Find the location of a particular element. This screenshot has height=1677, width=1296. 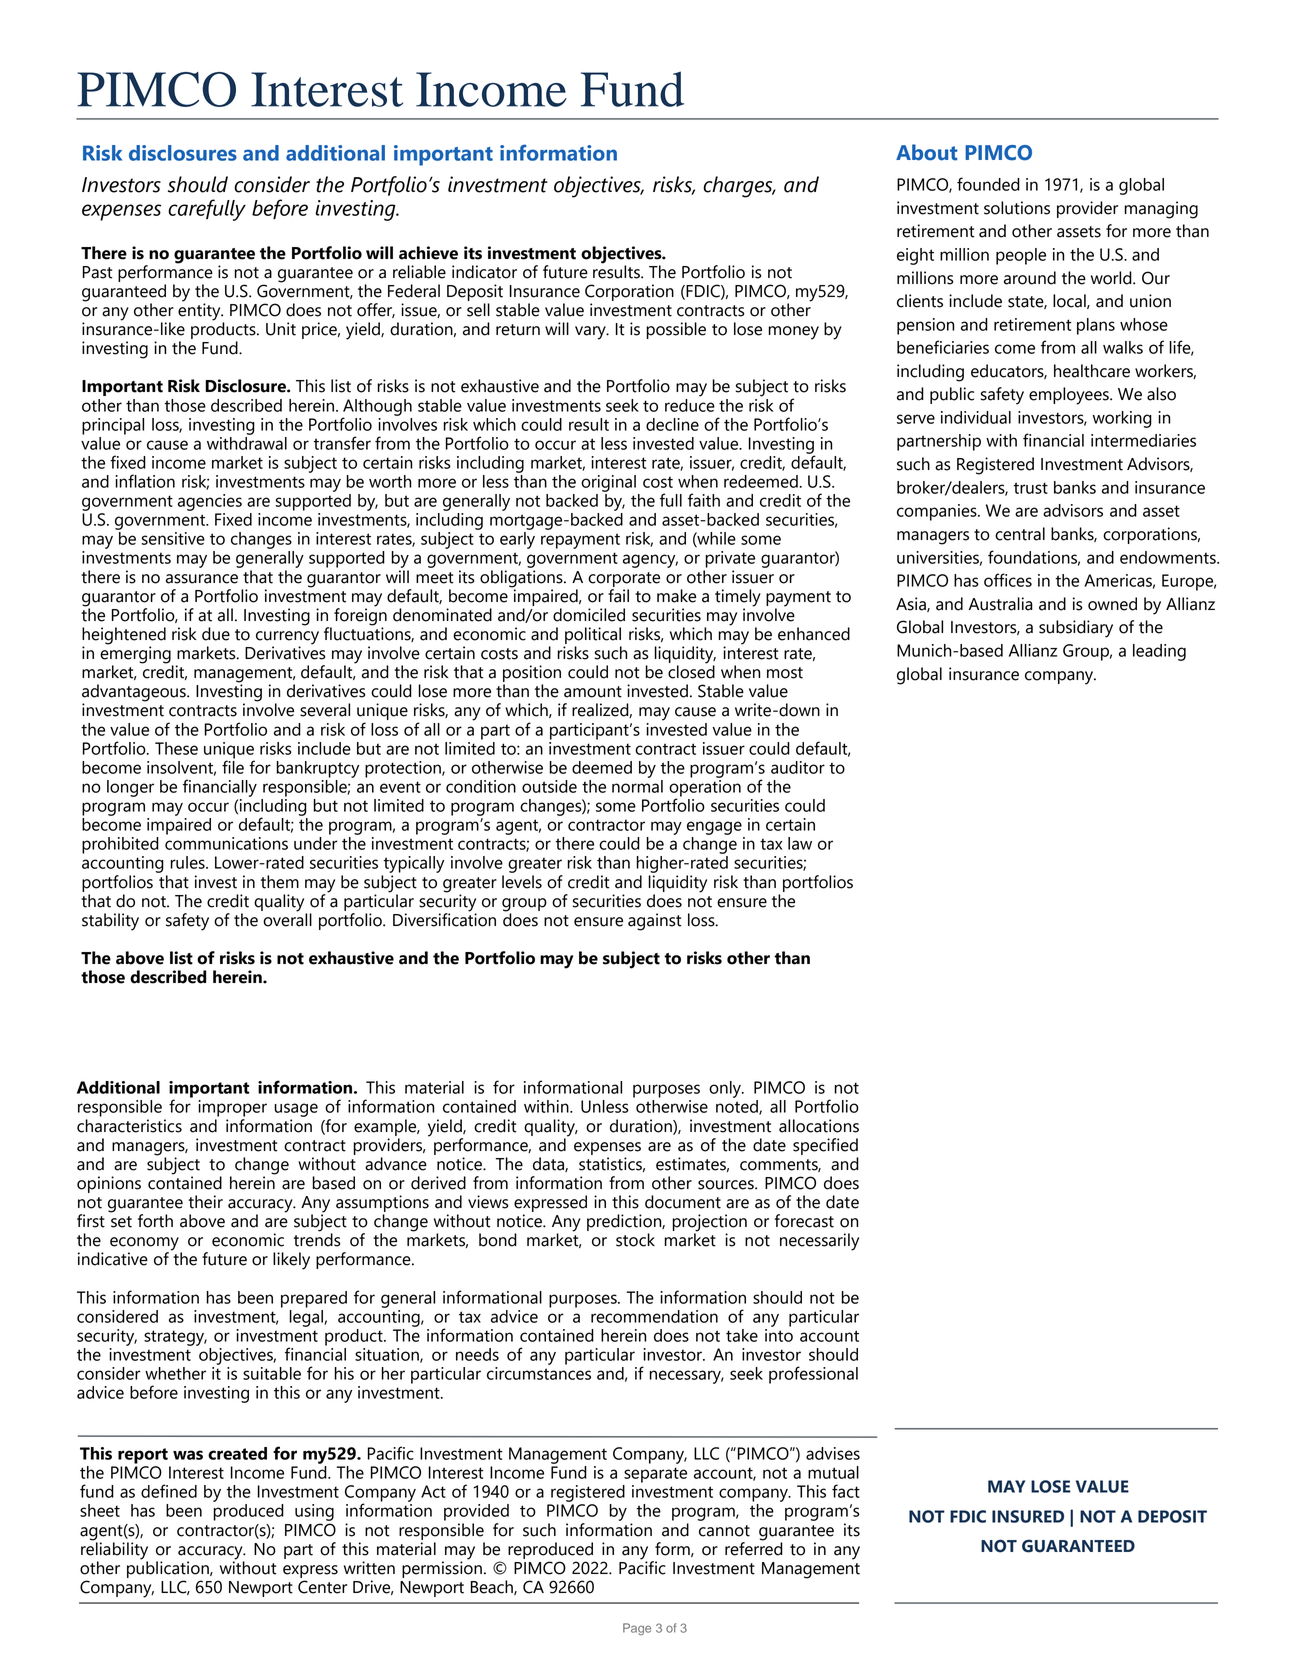

sensitive is located at coordinates (173, 538).
